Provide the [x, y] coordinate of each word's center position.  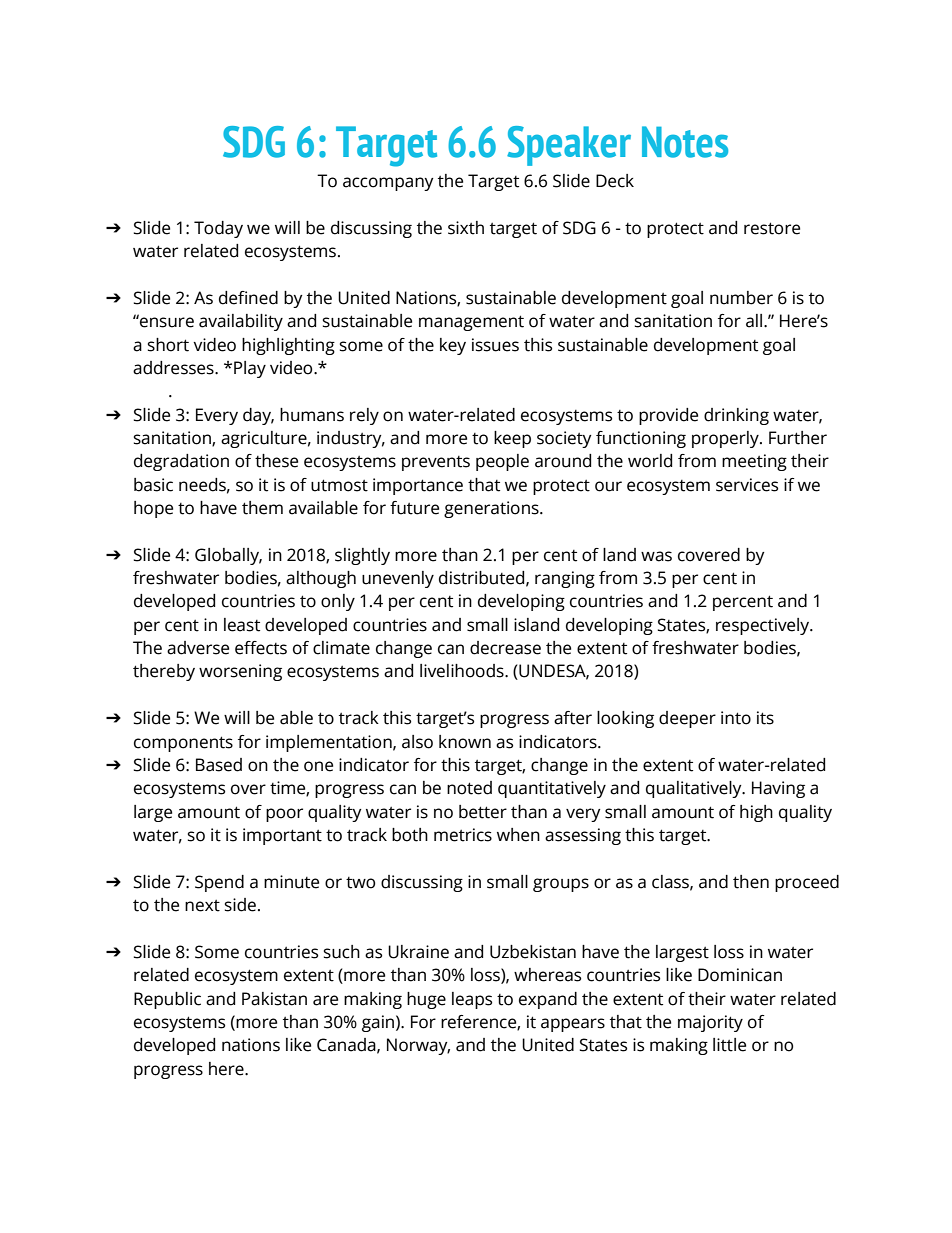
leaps [472, 1000]
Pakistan [274, 999]
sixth [466, 228]
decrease [505, 648]
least [242, 625]
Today [218, 229]
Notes [685, 142]
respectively [764, 626]
